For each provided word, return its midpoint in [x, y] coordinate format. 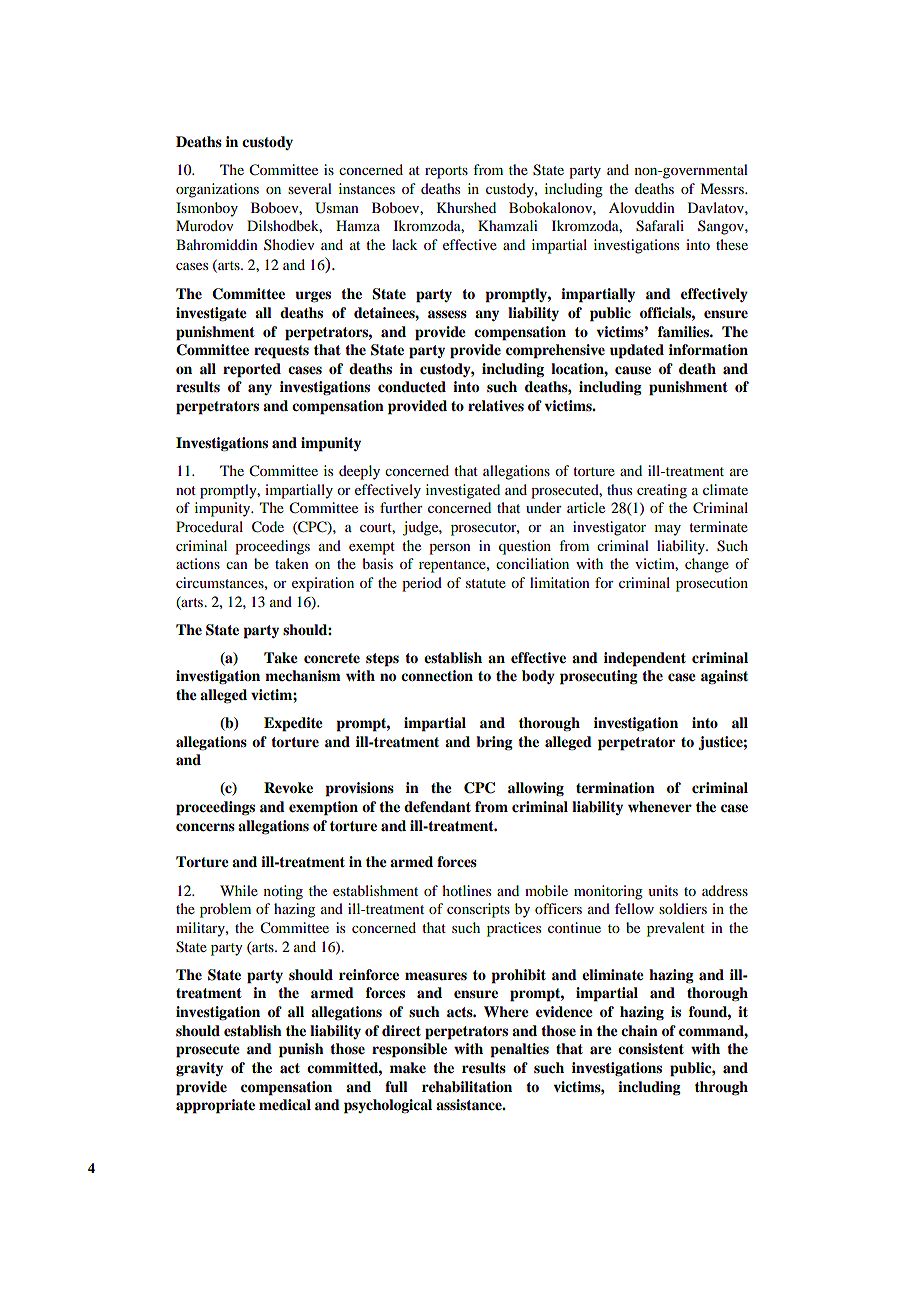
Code [268, 527]
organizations [217, 190]
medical [285, 1105]
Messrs [723, 188]
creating [662, 491]
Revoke [288, 788]
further [401, 507]
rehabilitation [467, 1087]
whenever [660, 807]
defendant [437, 807]
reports [446, 172]
